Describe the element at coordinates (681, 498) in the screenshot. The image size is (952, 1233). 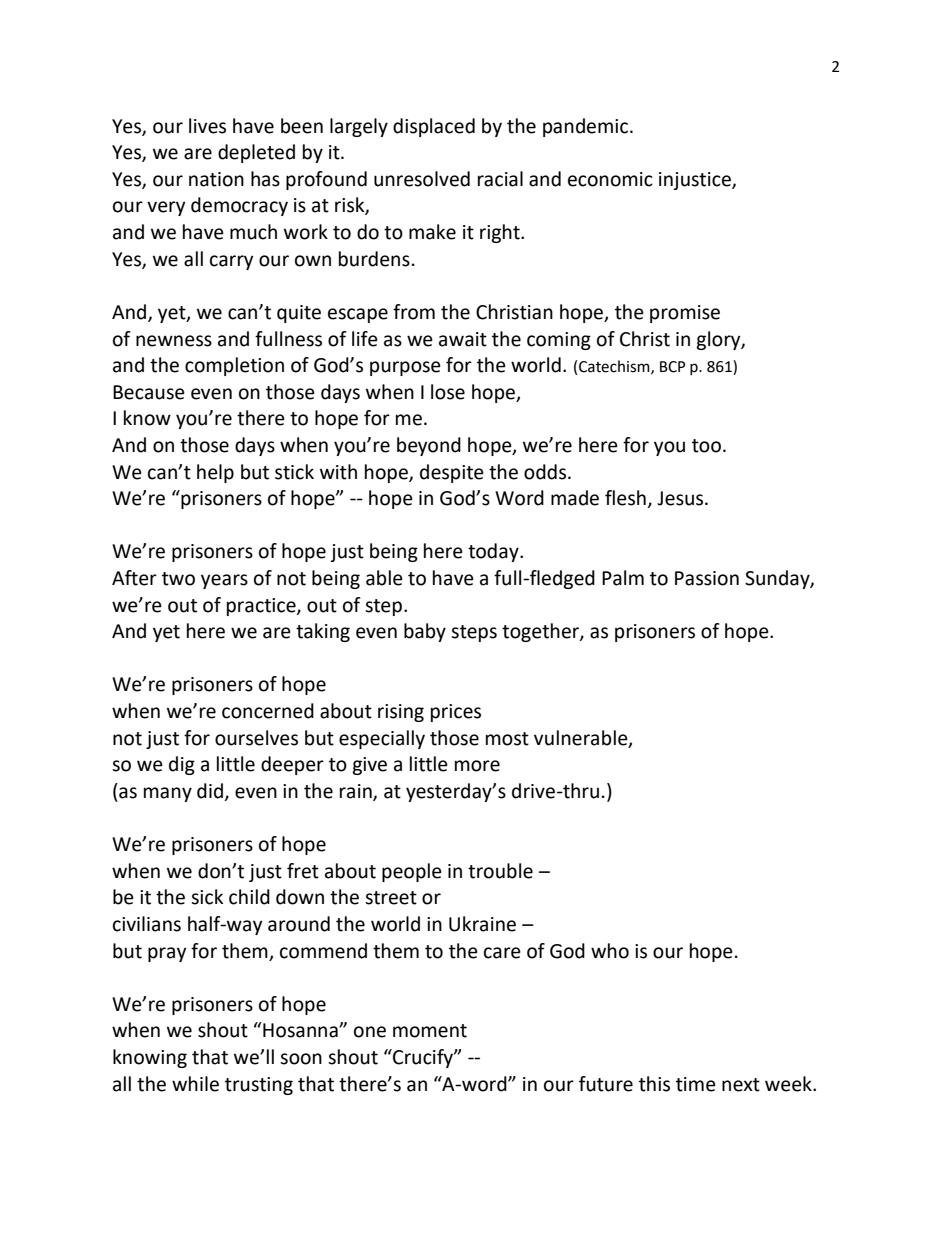
I see `Jesus` at that location.
